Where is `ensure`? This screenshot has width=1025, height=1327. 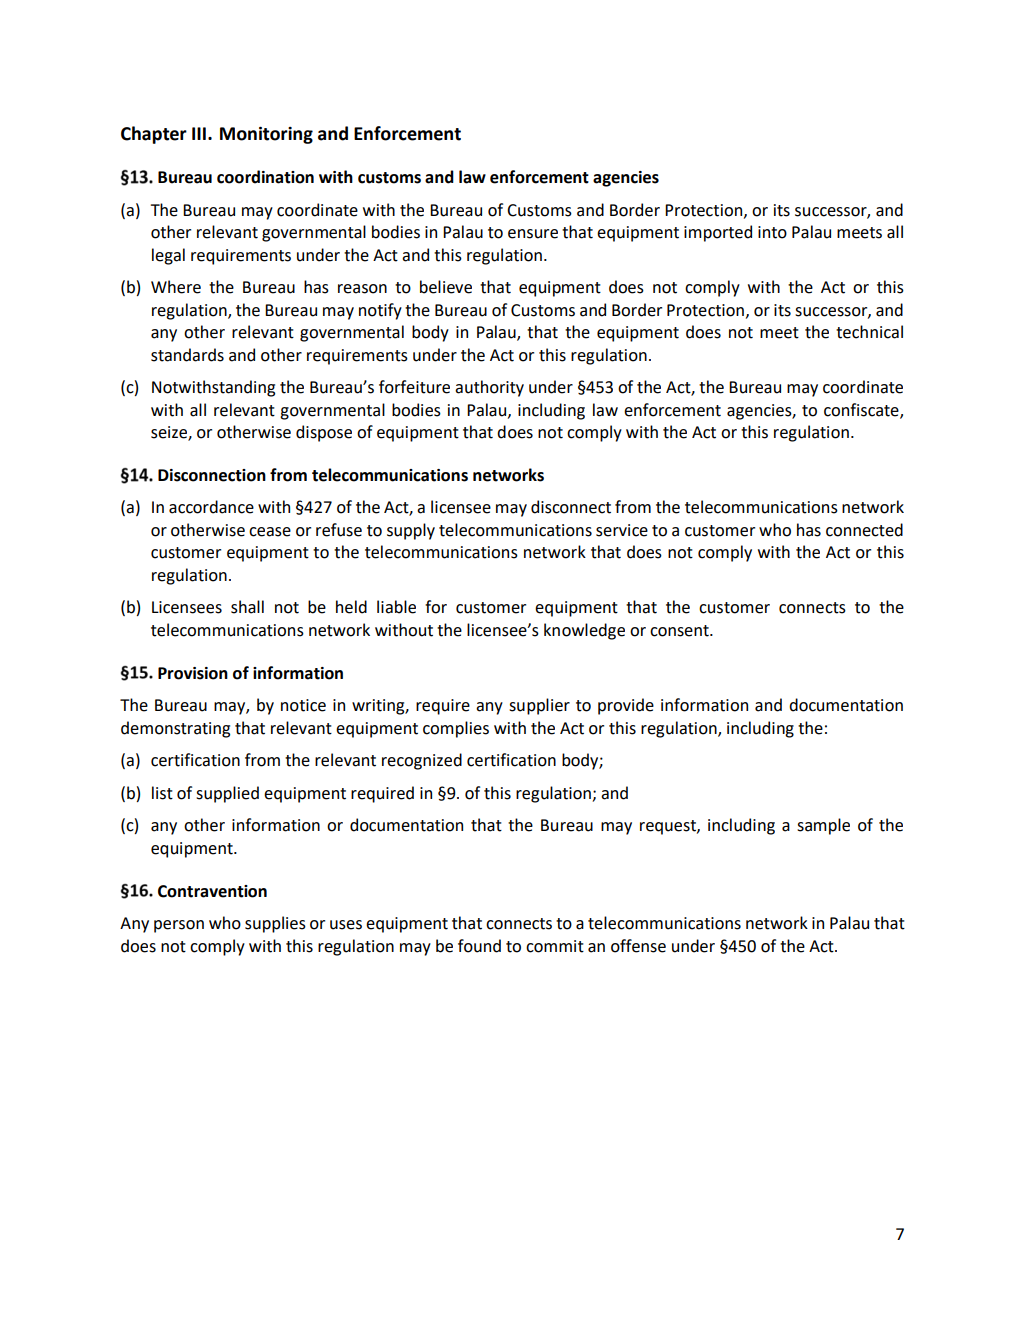 ensure is located at coordinates (533, 234).
